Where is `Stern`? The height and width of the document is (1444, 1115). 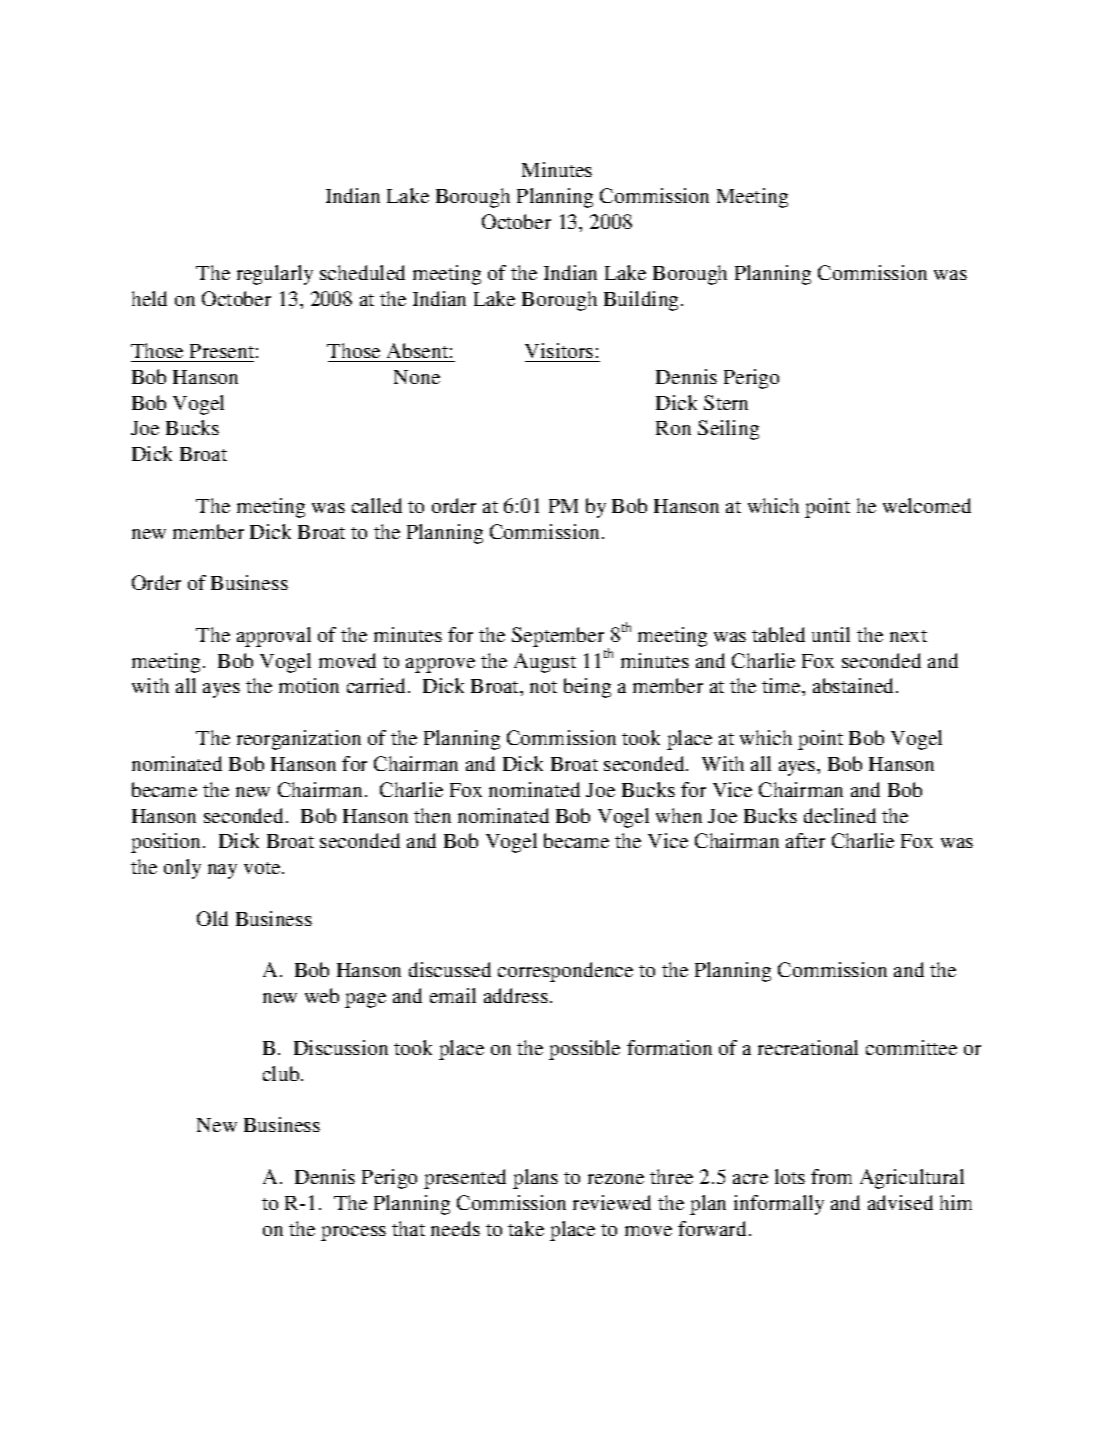 Stern is located at coordinates (726, 402).
